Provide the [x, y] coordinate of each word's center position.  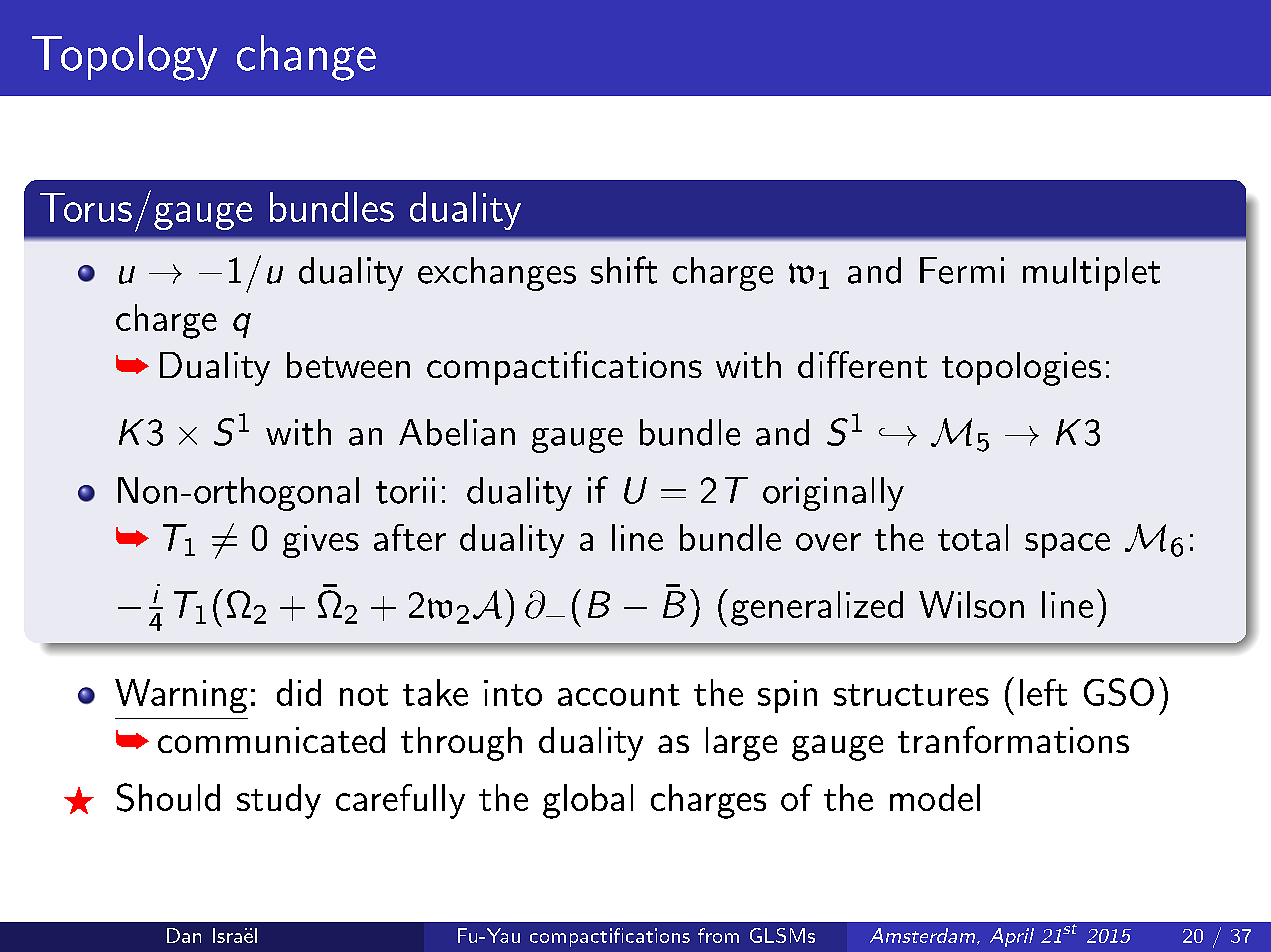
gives [321, 541]
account [619, 695]
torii [405, 490]
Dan [184, 935]
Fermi [962, 270]
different [862, 364]
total [973, 537]
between [348, 365]
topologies [1021, 369]
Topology [124, 58]
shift [624, 270]
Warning [181, 696]
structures [911, 695]
